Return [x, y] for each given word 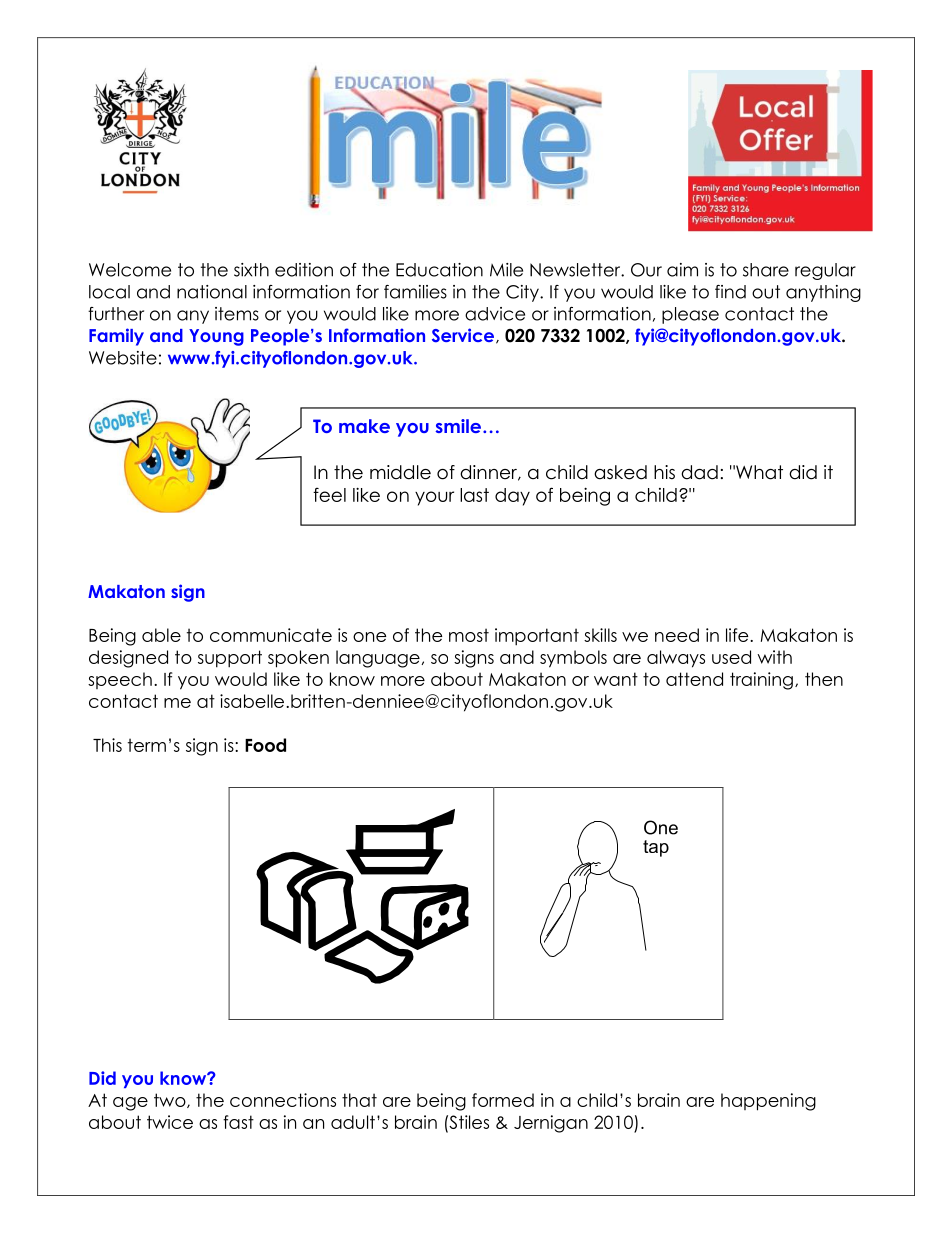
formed [503, 1100]
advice [495, 314]
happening [768, 1102]
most [469, 635]
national [212, 292]
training [761, 681]
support [230, 659]
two [171, 1100]
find [730, 292]
